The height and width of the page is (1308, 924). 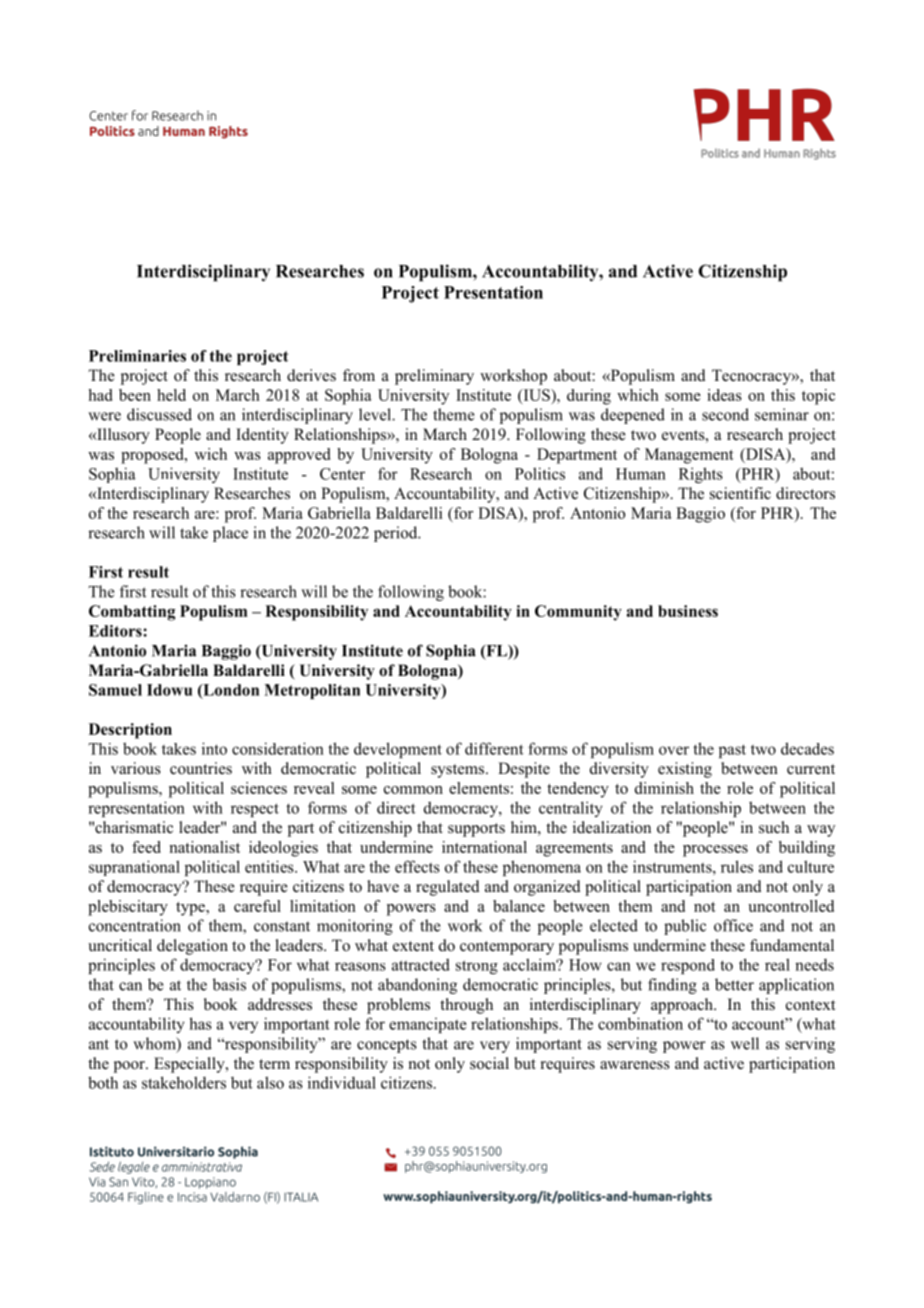 What do you see at coordinates (489, 1063) in the page?
I see `social` at bounding box center [489, 1063].
